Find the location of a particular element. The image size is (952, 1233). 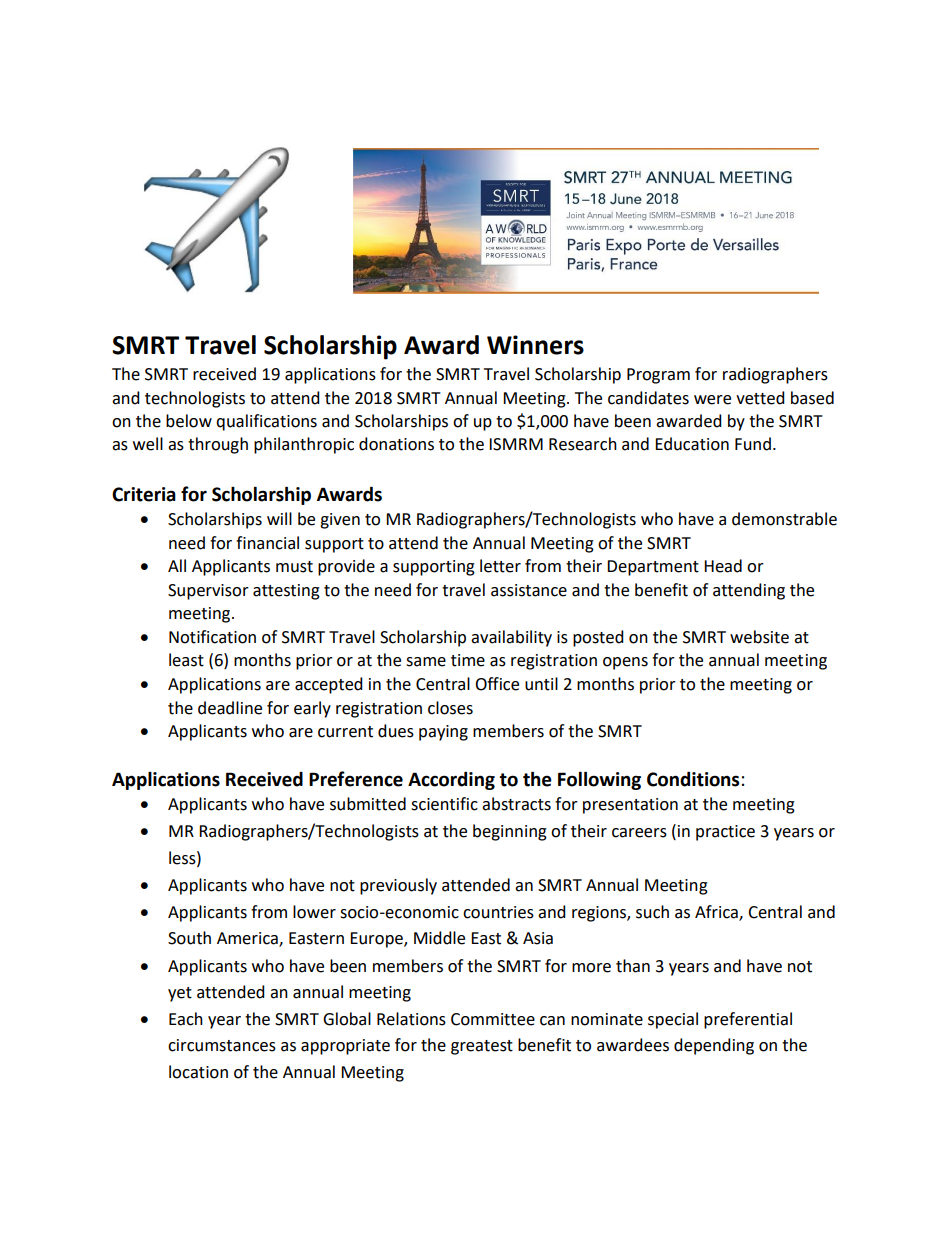

below is located at coordinates (189, 421).
